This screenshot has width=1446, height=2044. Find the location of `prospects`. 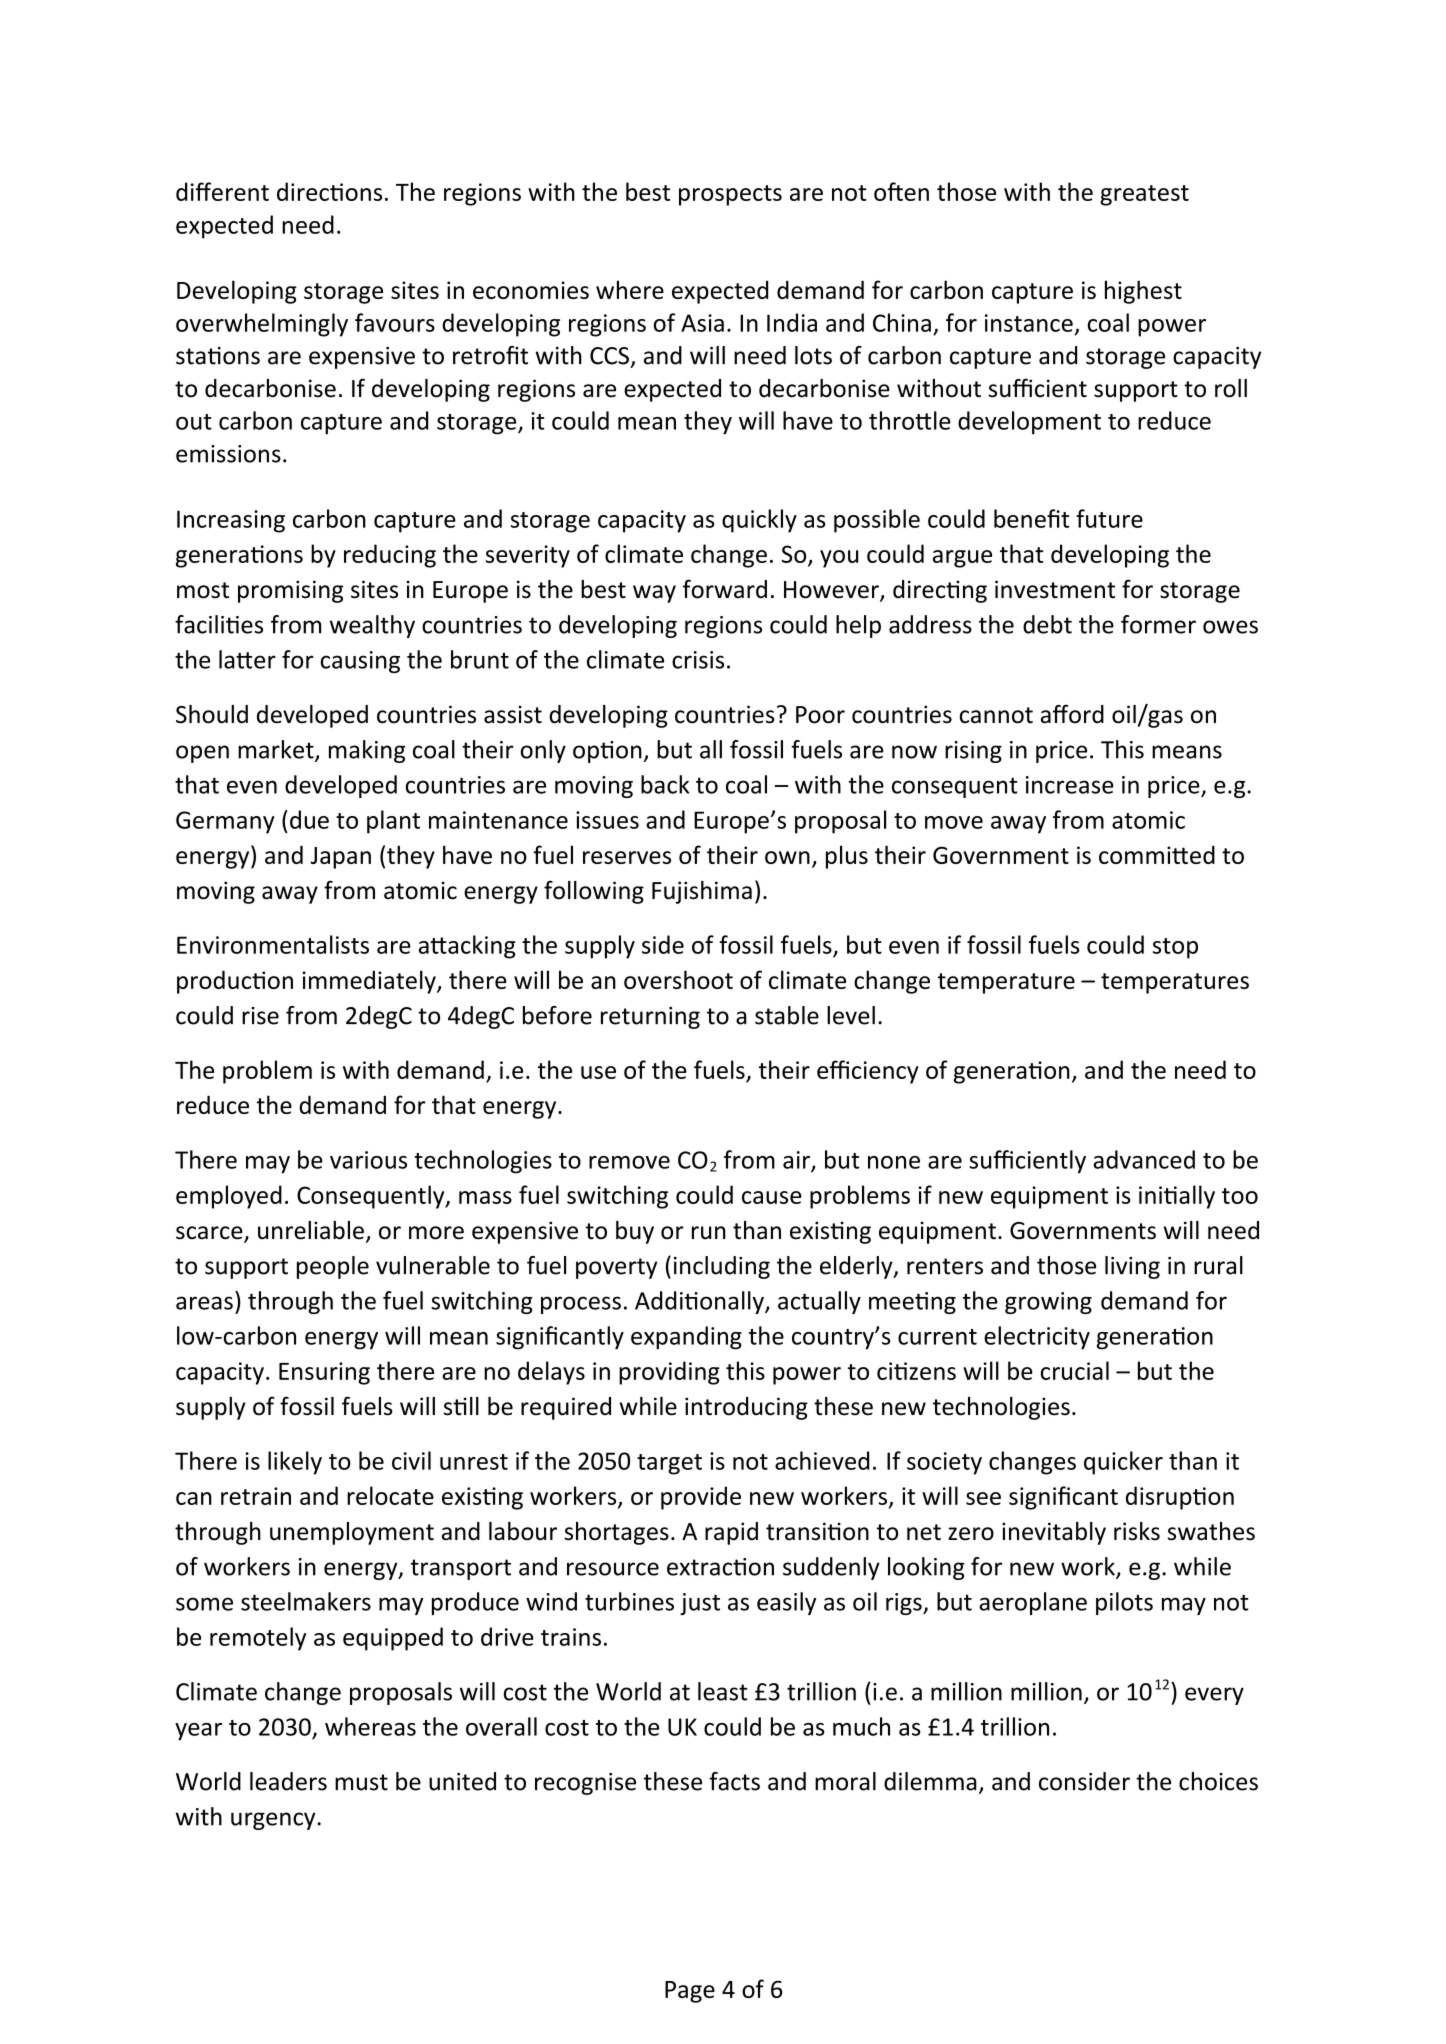

prospects is located at coordinates (730, 195).
